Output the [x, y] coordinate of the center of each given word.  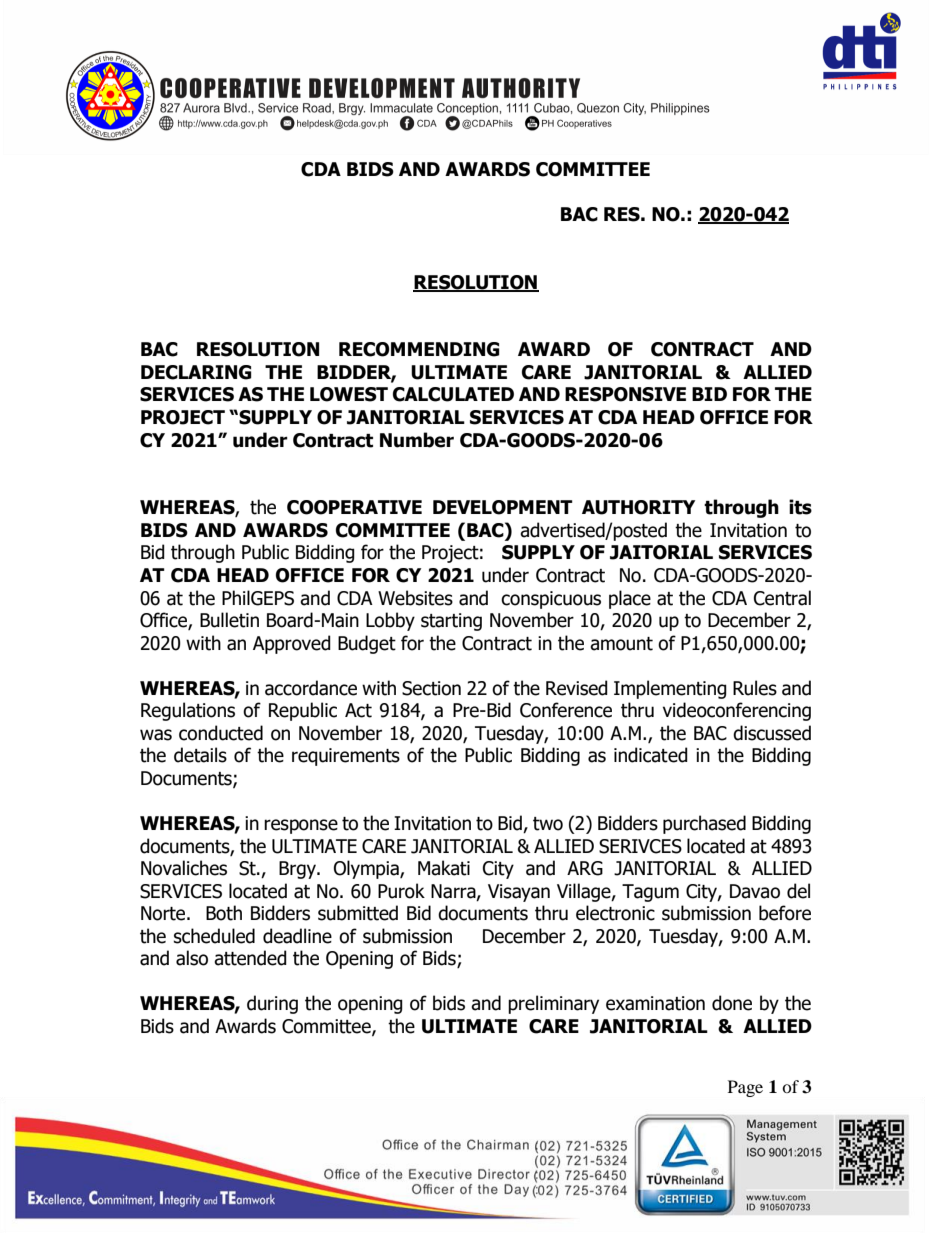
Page [745, 1088]
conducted [221, 733]
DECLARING [196, 372]
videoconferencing [737, 711]
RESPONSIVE [625, 394]
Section [431, 688]
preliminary [553, 1004]
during [272, 1004]
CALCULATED [453, 394]
